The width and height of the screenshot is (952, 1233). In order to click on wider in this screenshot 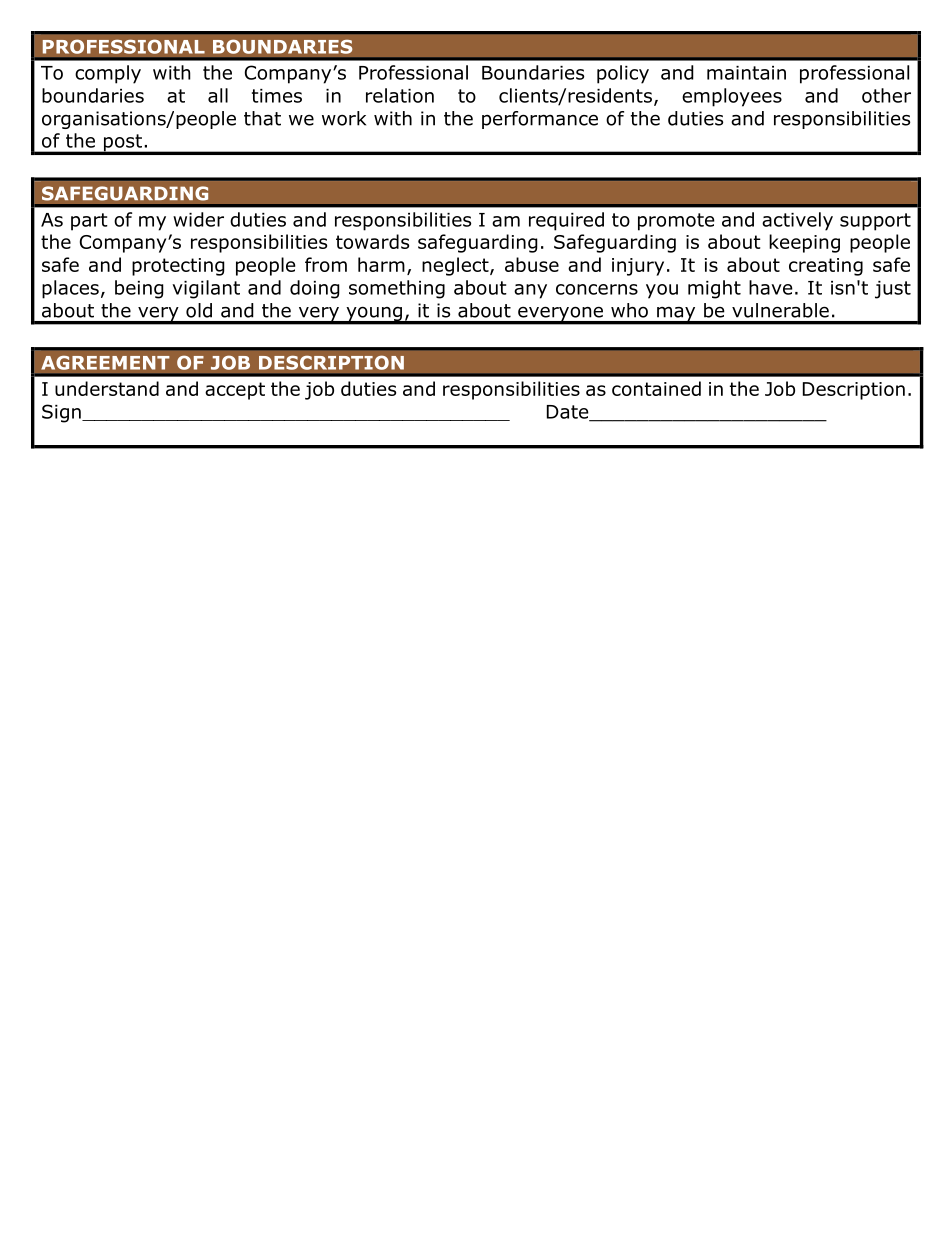, I will do `click(198, 219)`.
